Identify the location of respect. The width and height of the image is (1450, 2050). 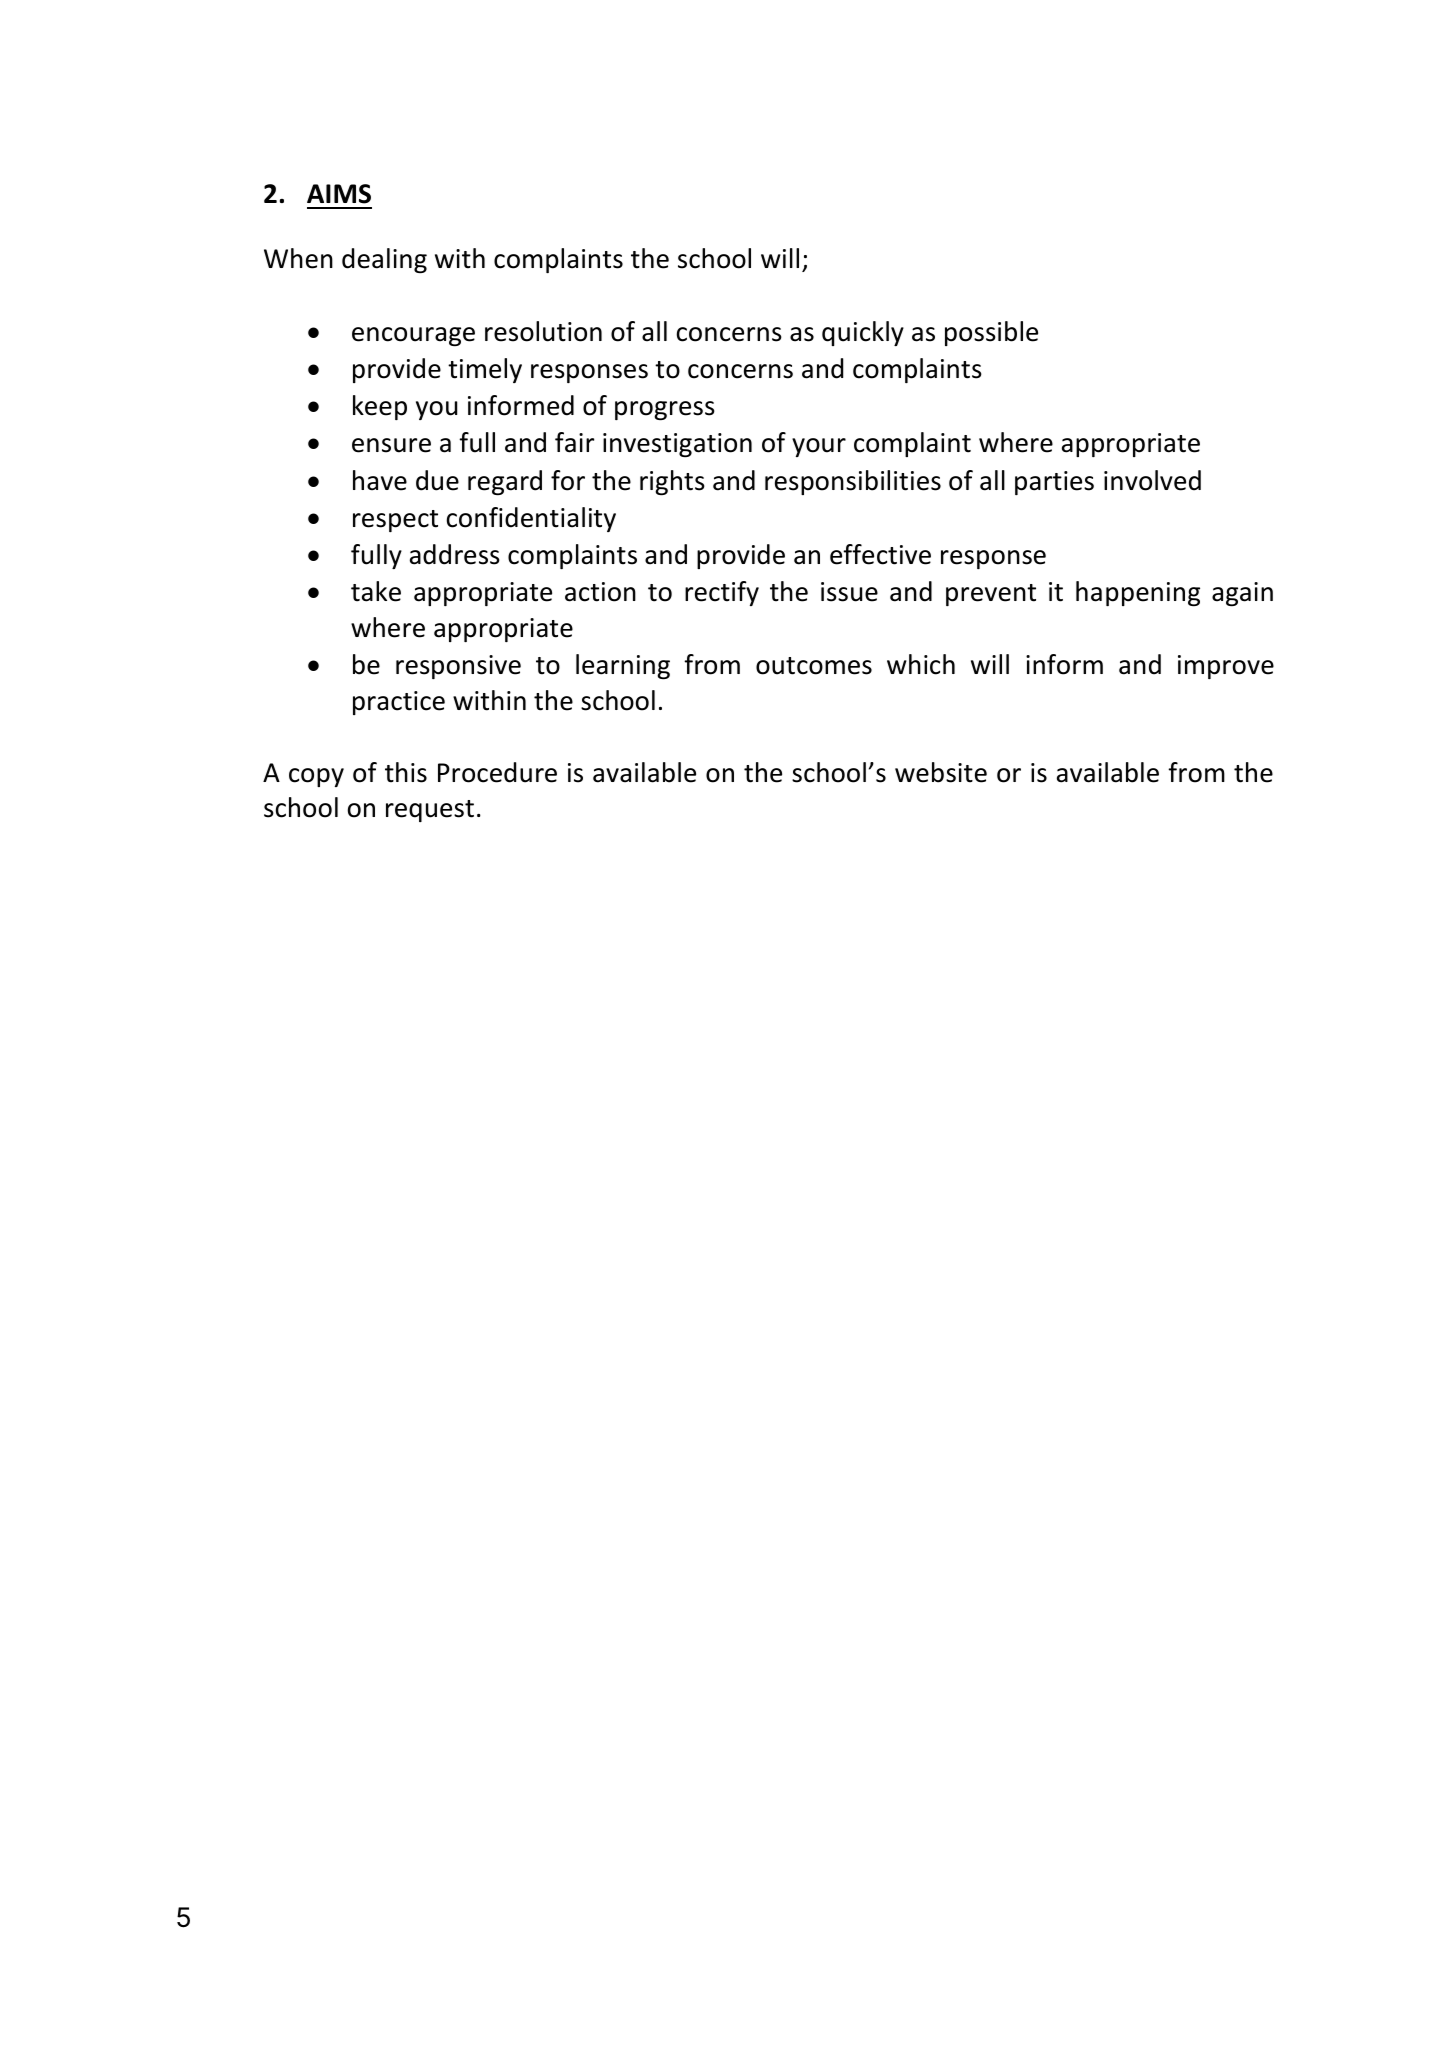
(395, 521).
